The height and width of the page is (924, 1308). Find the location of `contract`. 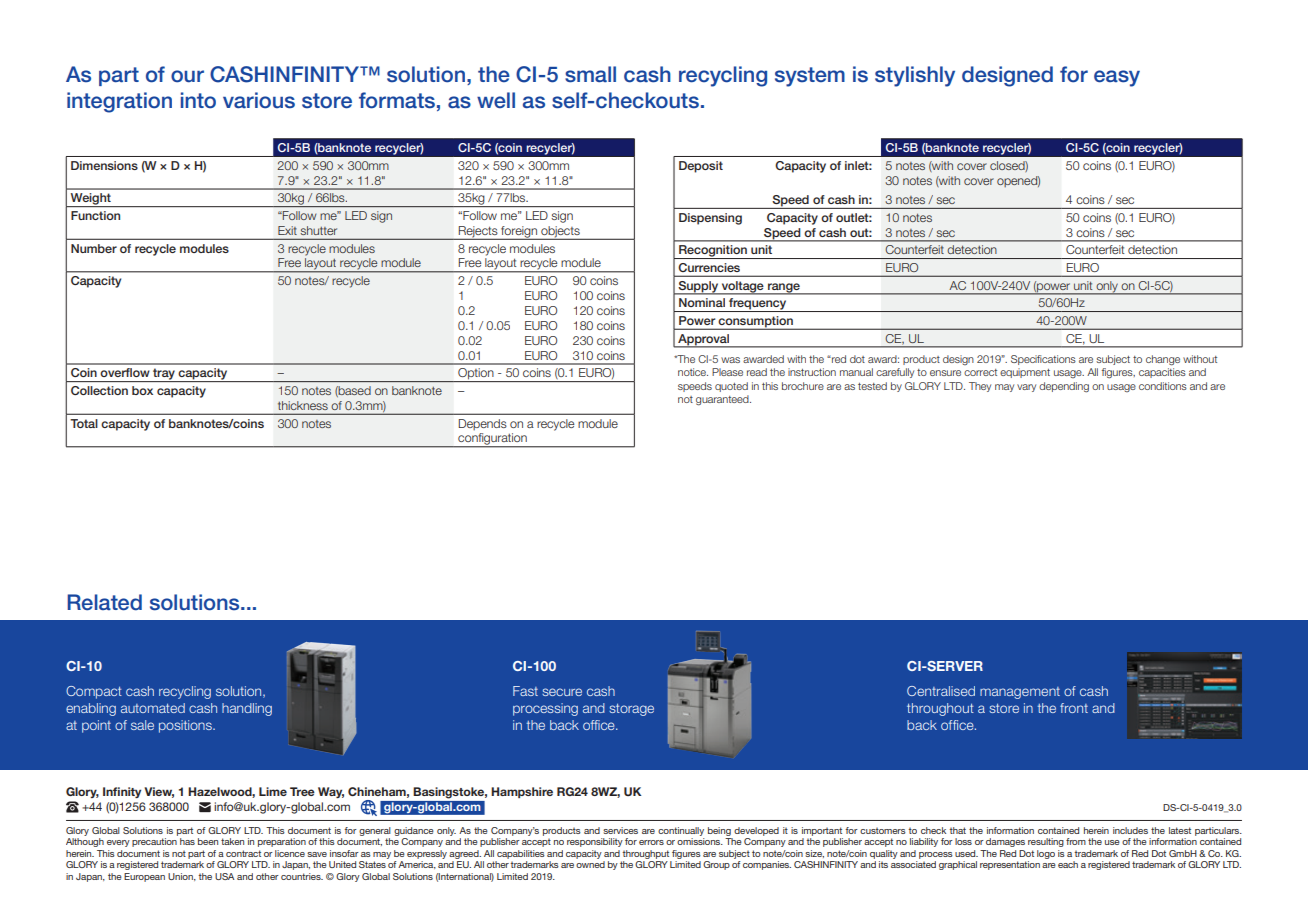

contract is located at coordinates (243, 853).
